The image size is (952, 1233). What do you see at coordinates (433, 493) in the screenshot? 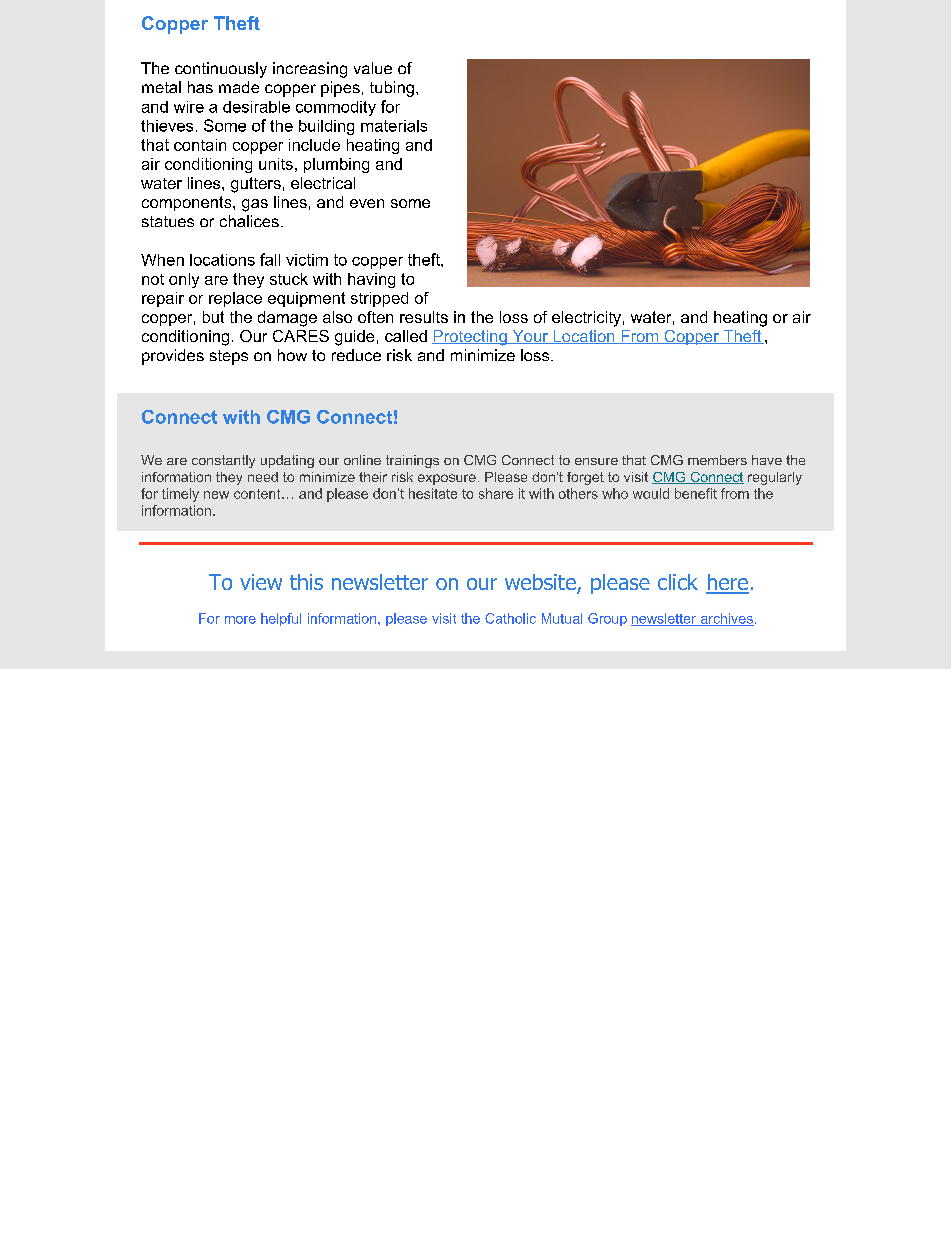
I see `hesitate` at bounding box center [433, 493].
